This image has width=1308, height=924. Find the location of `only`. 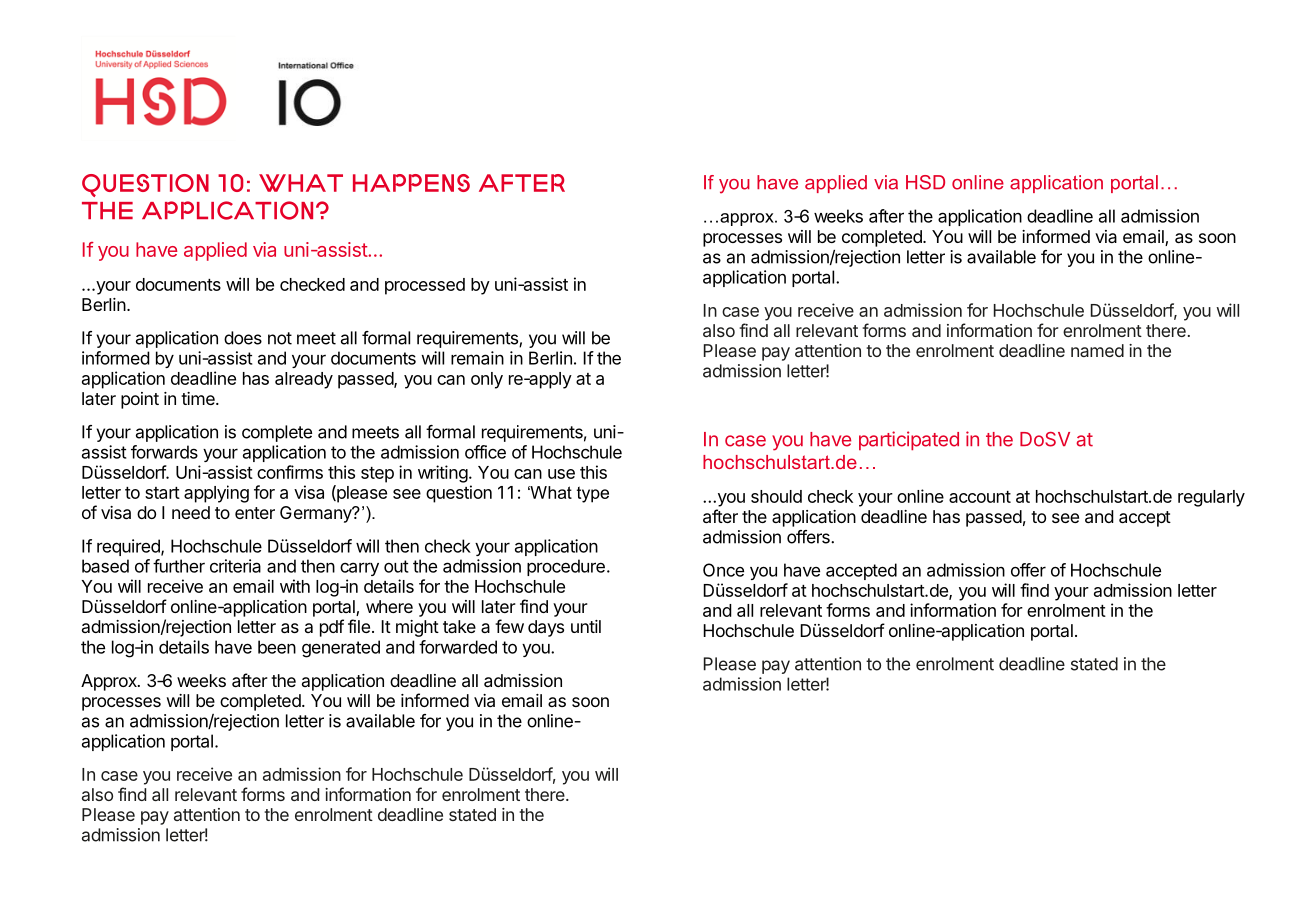

only is located at coordinates (487, 380).
